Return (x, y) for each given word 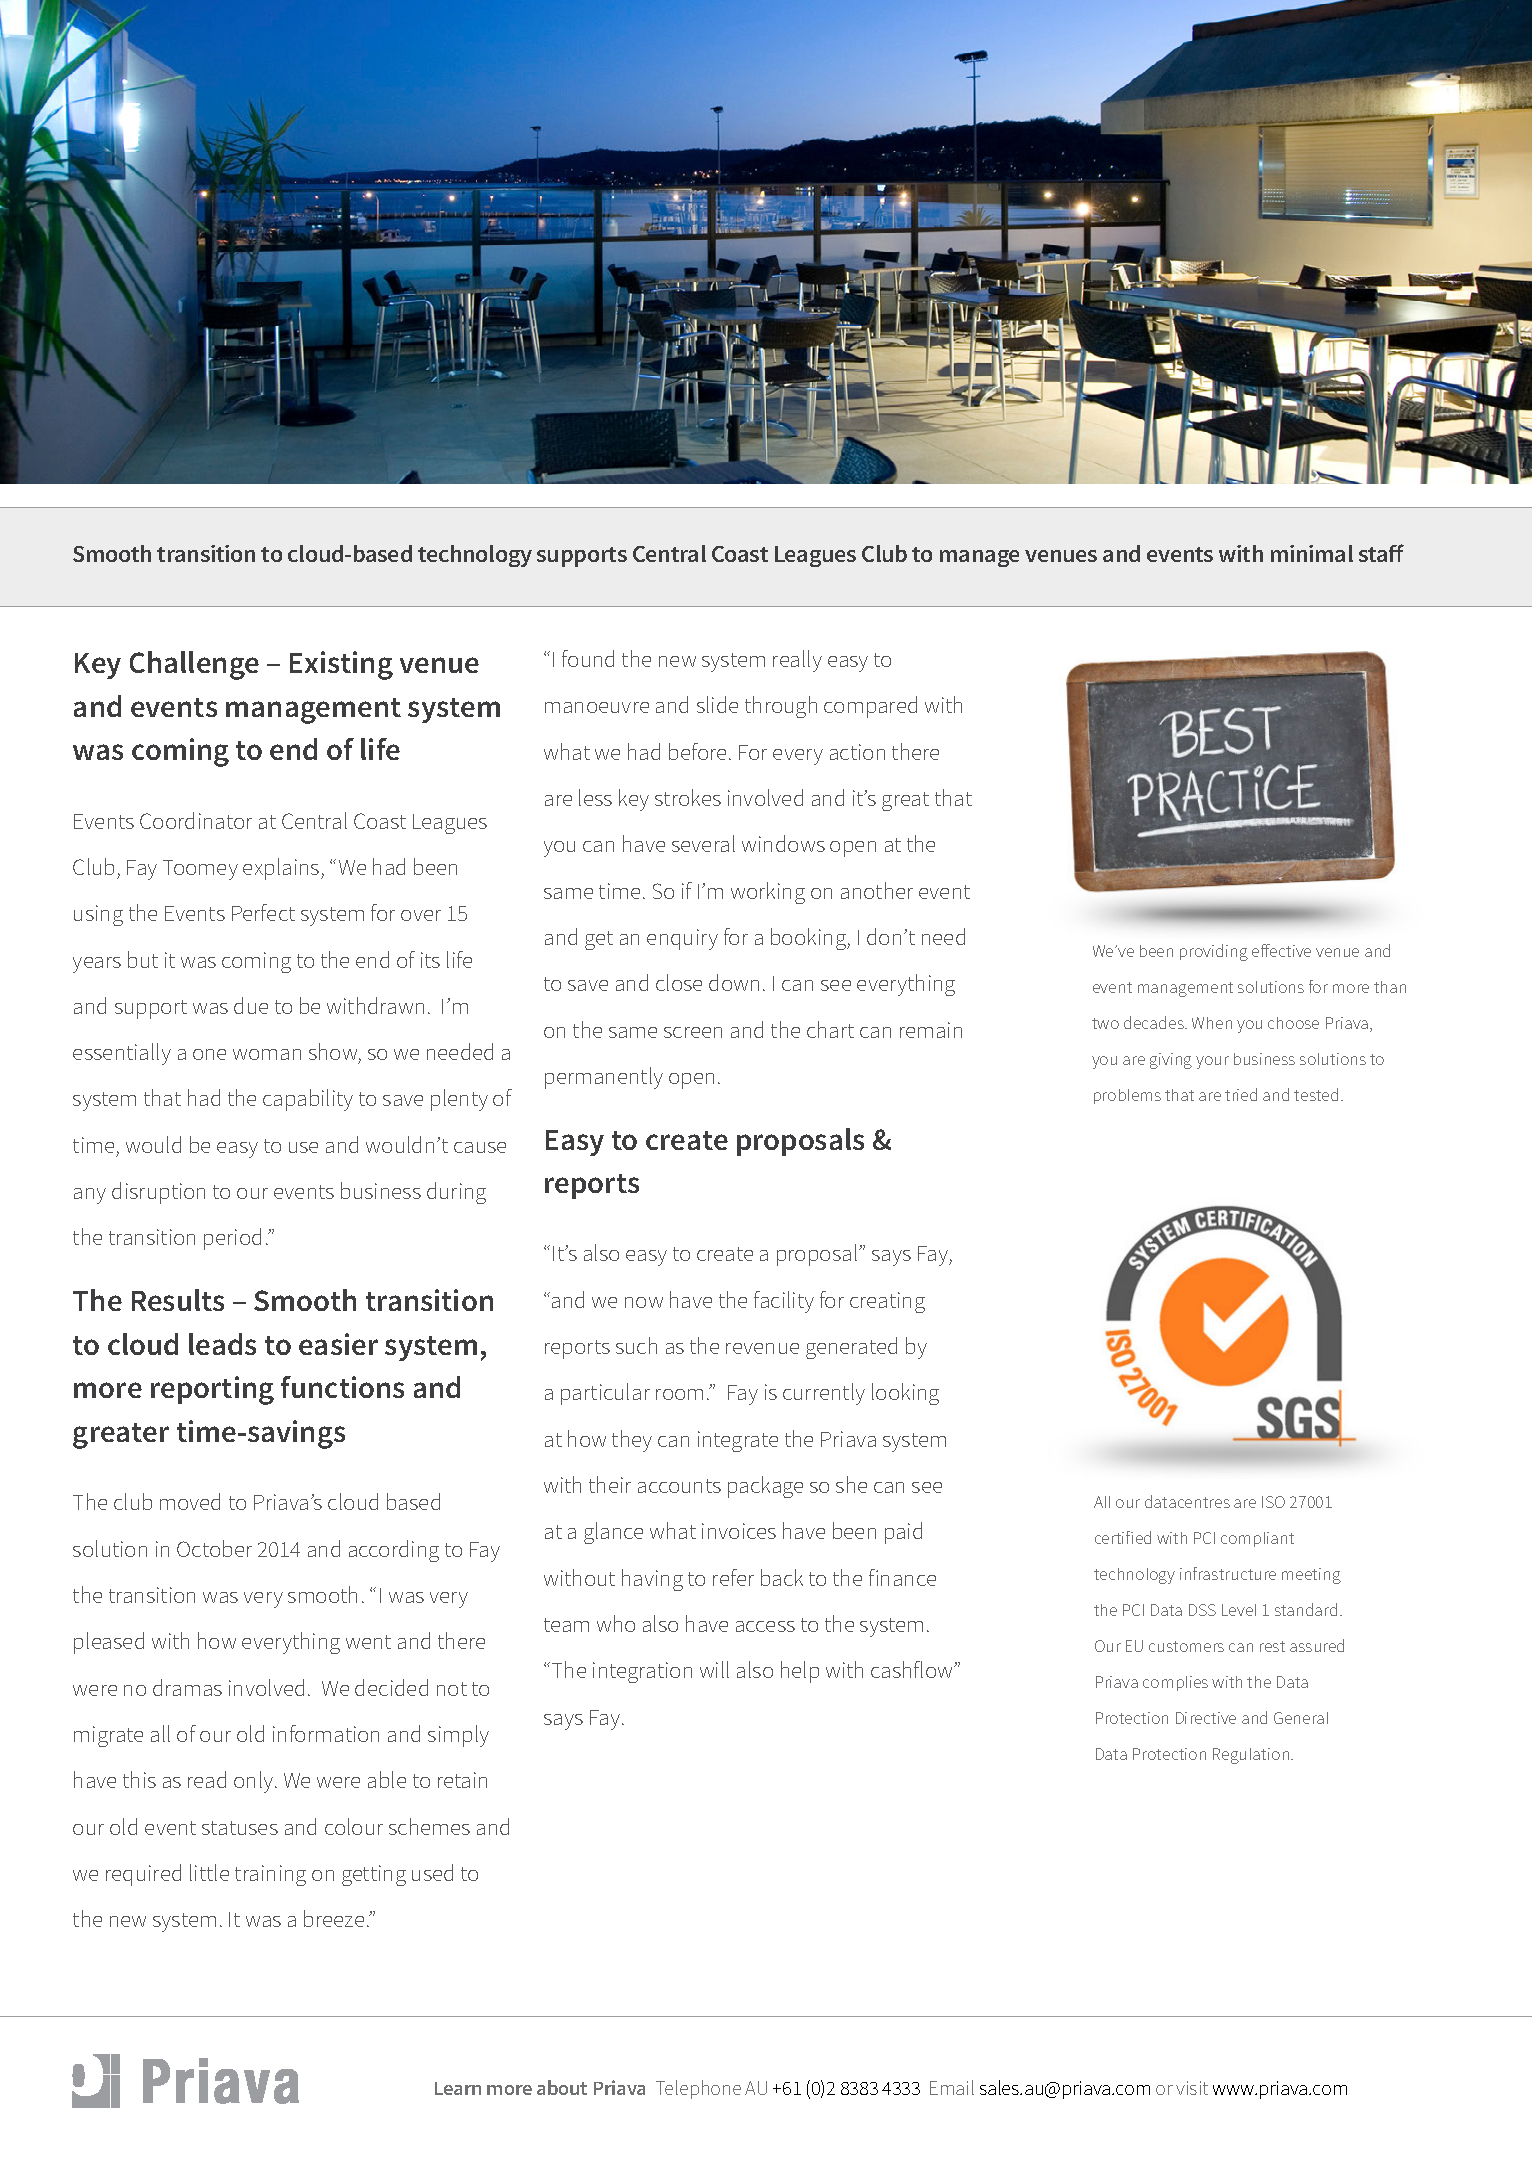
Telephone (698, 2089)
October (214, 1548)
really (797, 661)
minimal (1312, 553)
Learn (458, 2088)
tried (1241, 1094)
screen (693, 1032)
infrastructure (1228, 1573)
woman (267, 1054)
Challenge (194, 665)
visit (1192, 2088)
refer (733, 1577)
